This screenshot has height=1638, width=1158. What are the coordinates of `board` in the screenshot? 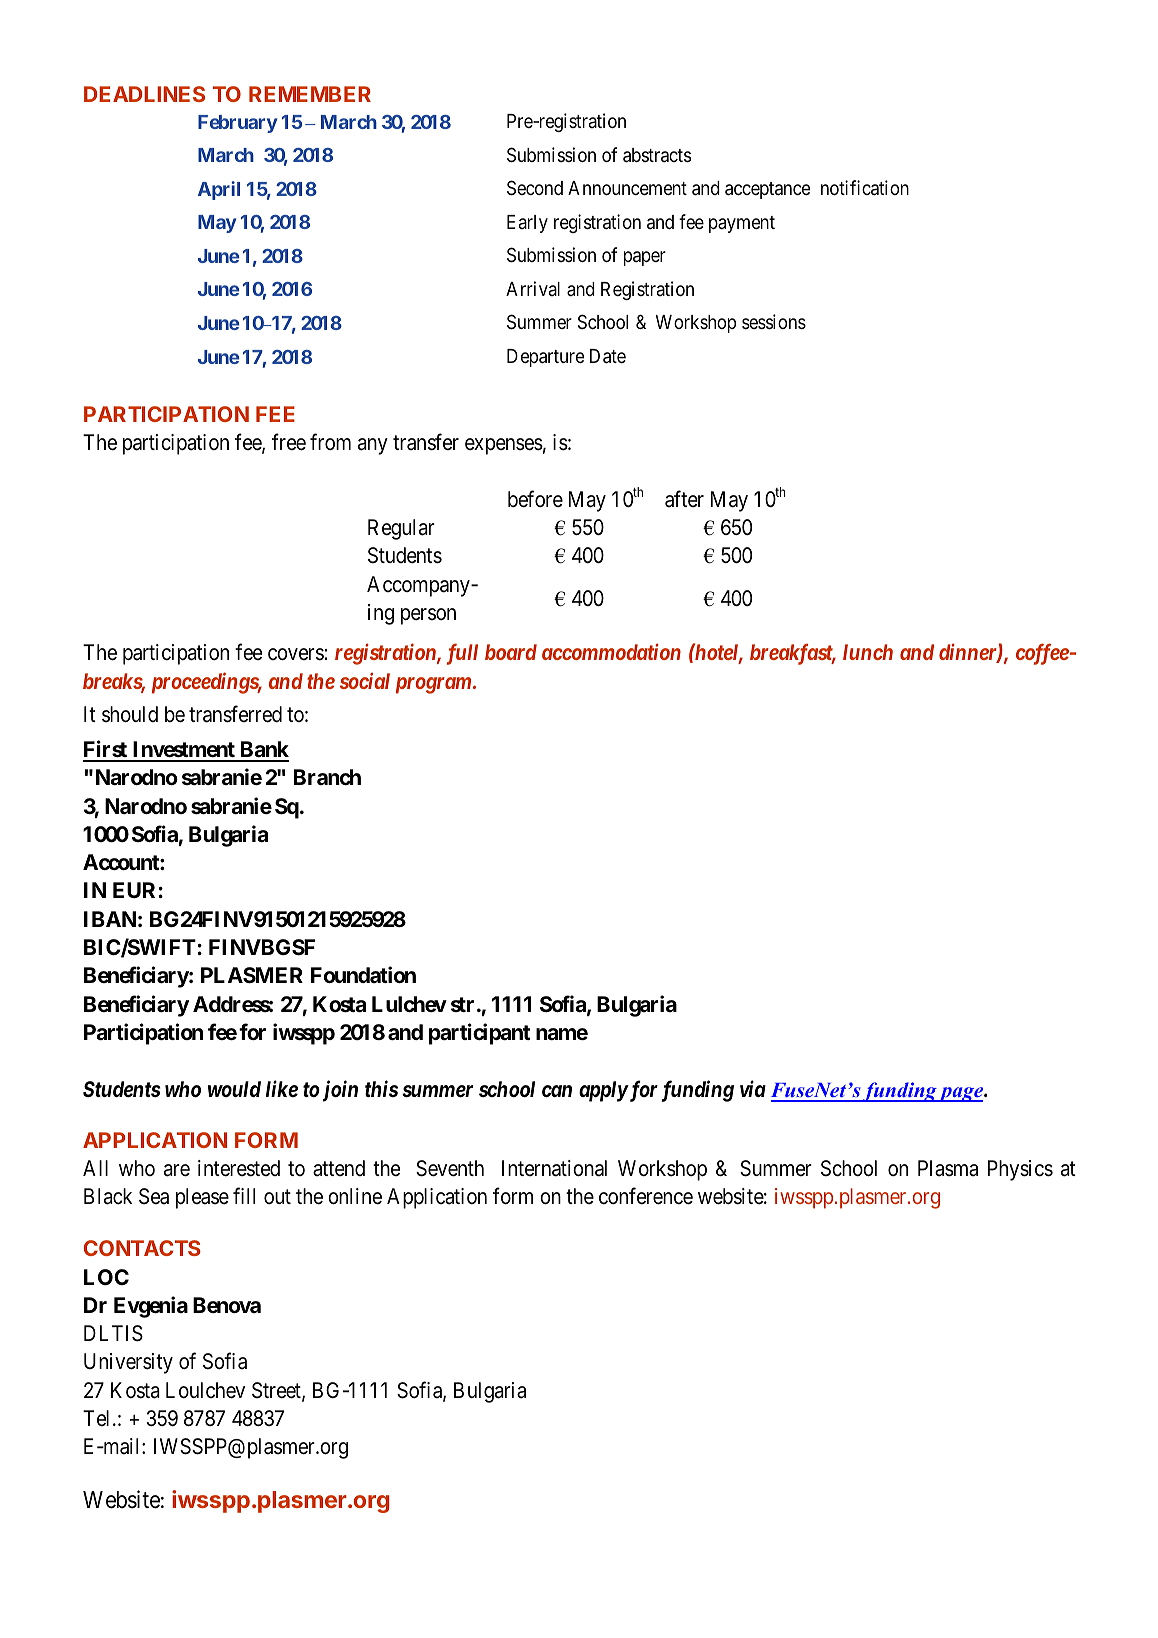 It's located at (511, 652).
